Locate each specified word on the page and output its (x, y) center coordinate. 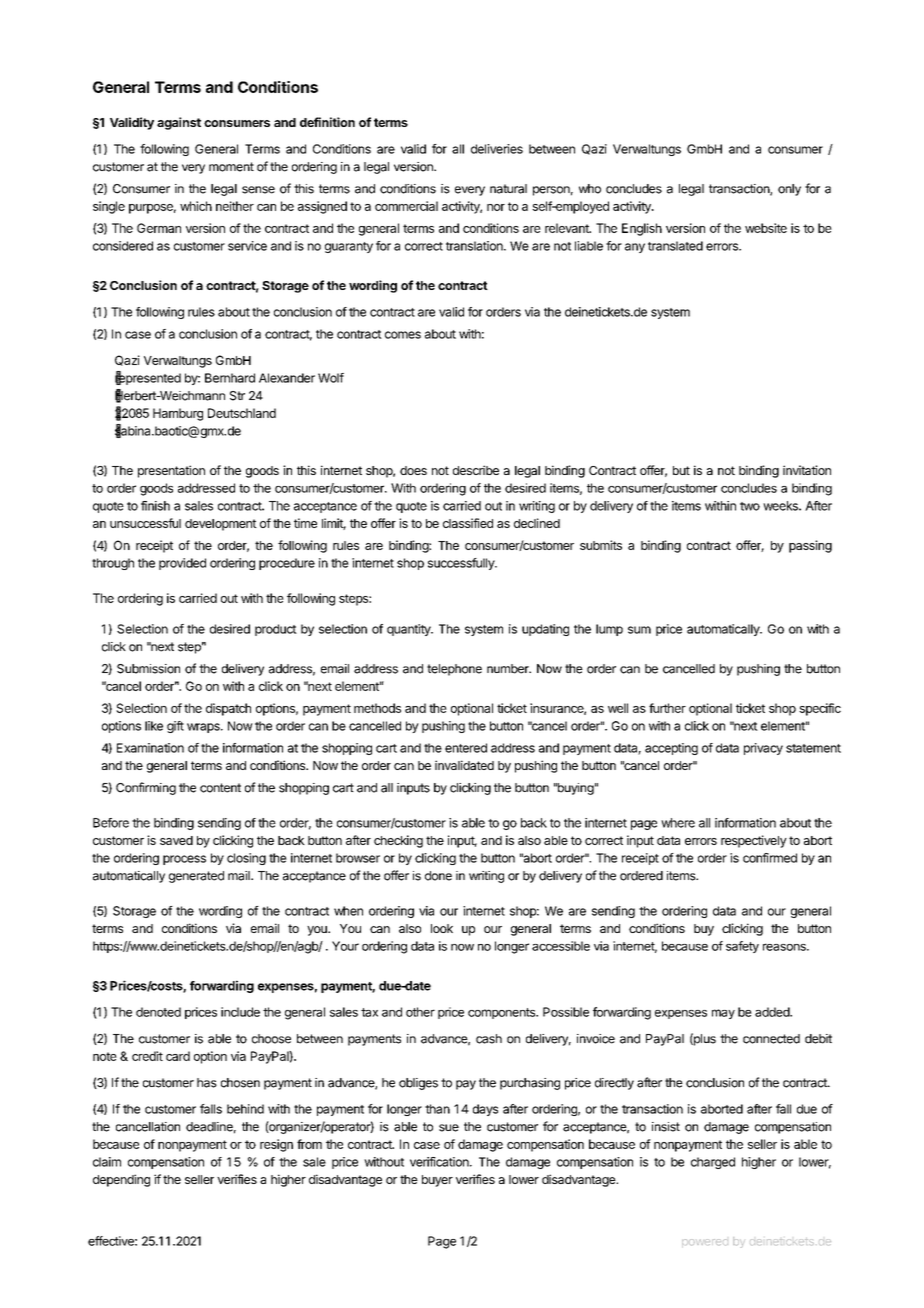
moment (231, 167)
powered (705, 1243)
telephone (454, 670)
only (789, 190)
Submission (148, 669)
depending (121, 1180)
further (667, 708)
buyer (437, 1181)
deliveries (497, 149)
